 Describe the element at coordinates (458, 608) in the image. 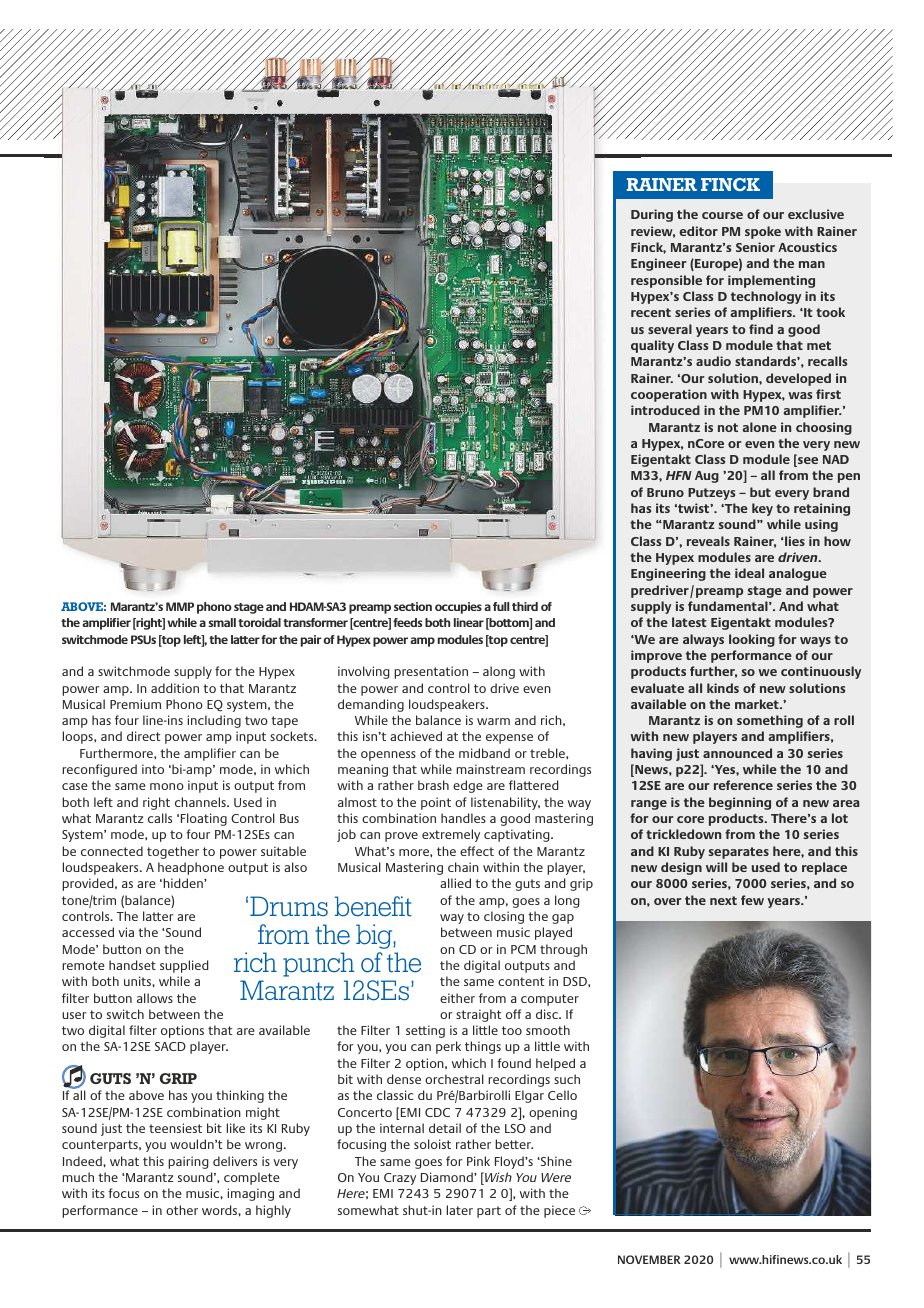

I see `occupies` at that location.
